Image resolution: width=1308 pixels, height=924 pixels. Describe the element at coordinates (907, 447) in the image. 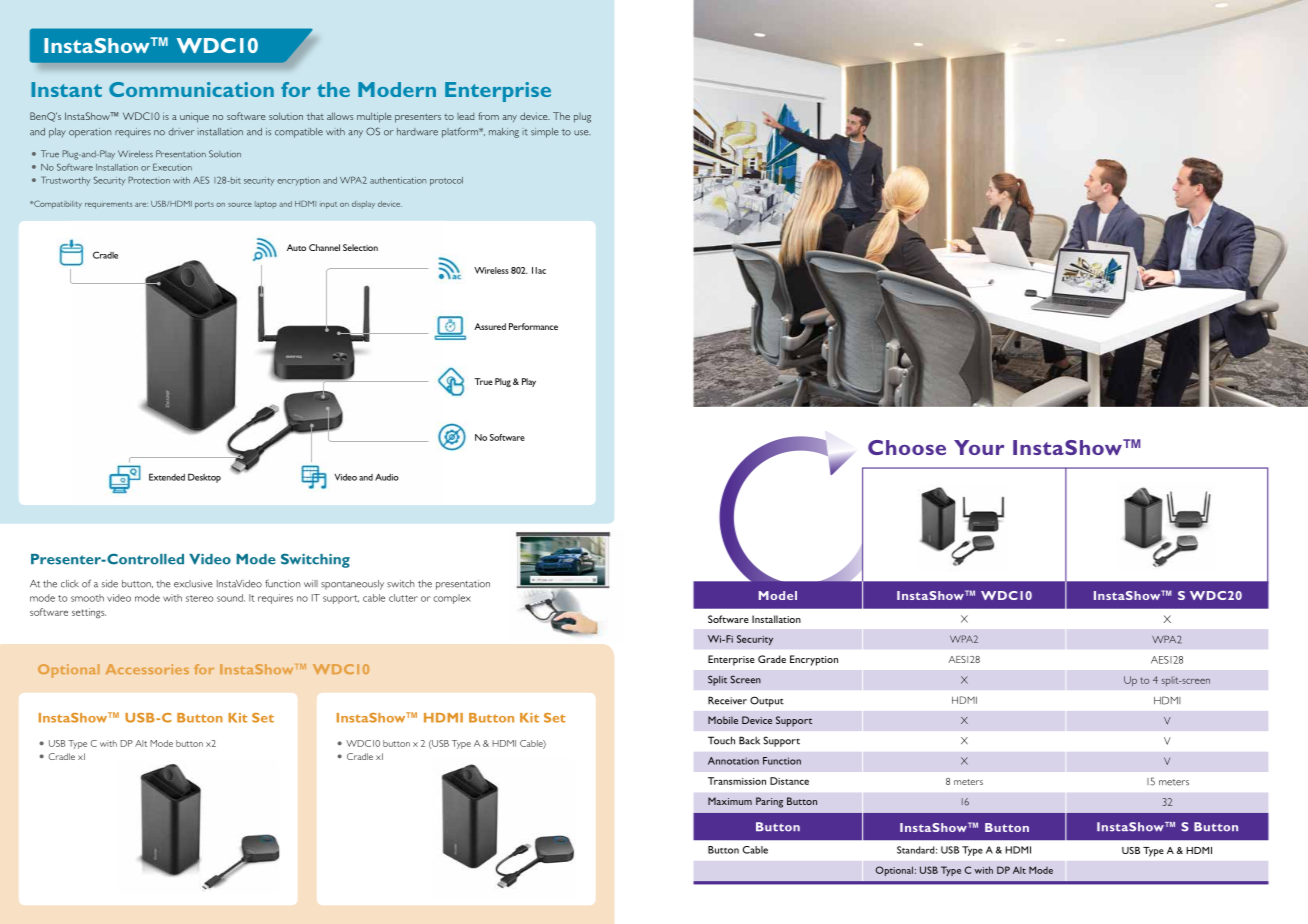

I see `Choose` at that location.
